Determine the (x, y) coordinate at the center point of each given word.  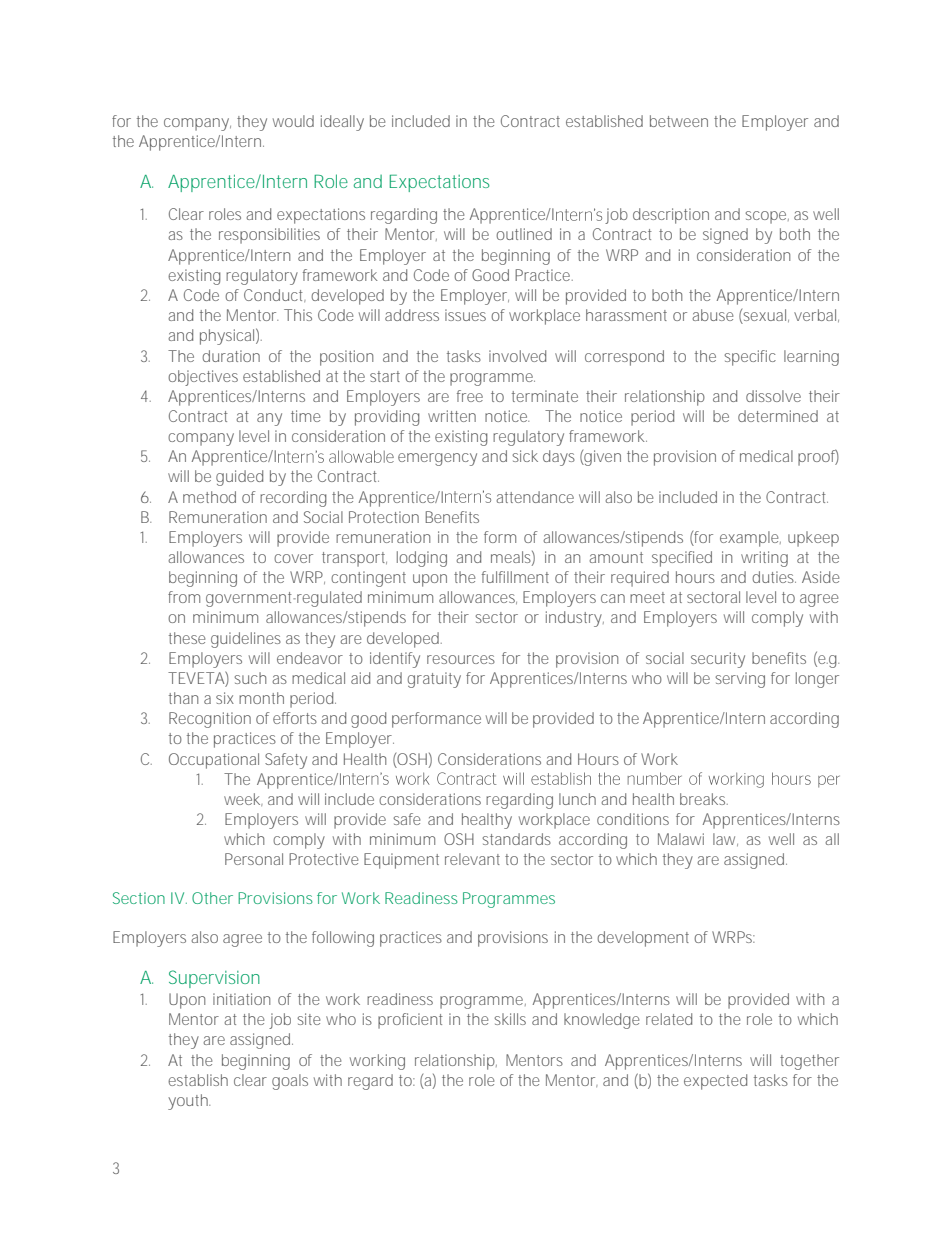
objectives (203, 378)
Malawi (681, 839)
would (293, 121)
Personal (254, 859)
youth (189, 1102)
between (679, 121)
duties (774, 577)
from (184, 597)
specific (750, 358)
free (470, 396)
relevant (472, 859)
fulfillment (515, 577)
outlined (524, 234)
